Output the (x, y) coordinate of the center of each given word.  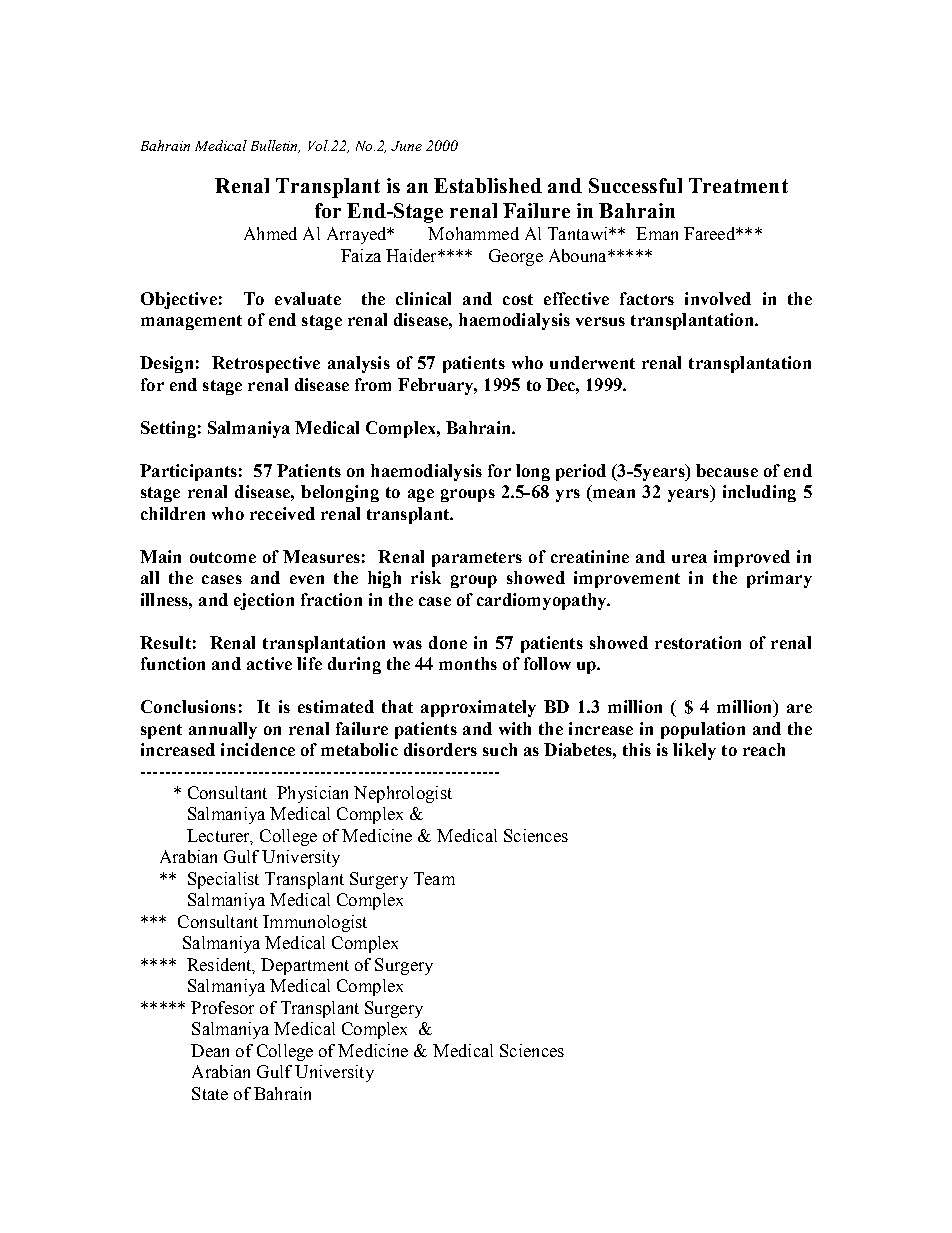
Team (434, 878)
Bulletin (275, 146)
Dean (210, 1050)
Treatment (738, 185)
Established (488, 185)
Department (305, 966)
